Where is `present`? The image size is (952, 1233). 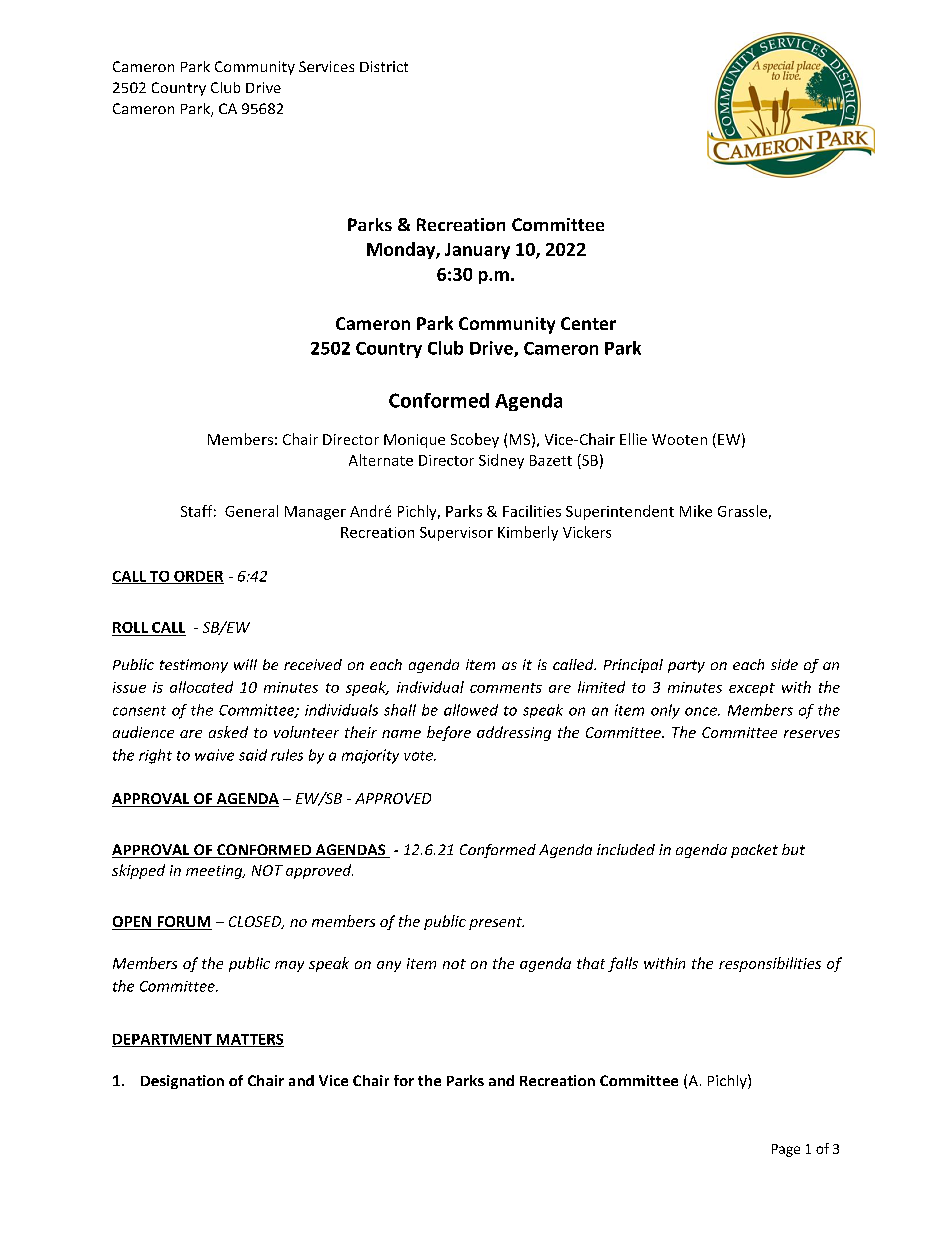 present is located at coordinates (496, 923).
